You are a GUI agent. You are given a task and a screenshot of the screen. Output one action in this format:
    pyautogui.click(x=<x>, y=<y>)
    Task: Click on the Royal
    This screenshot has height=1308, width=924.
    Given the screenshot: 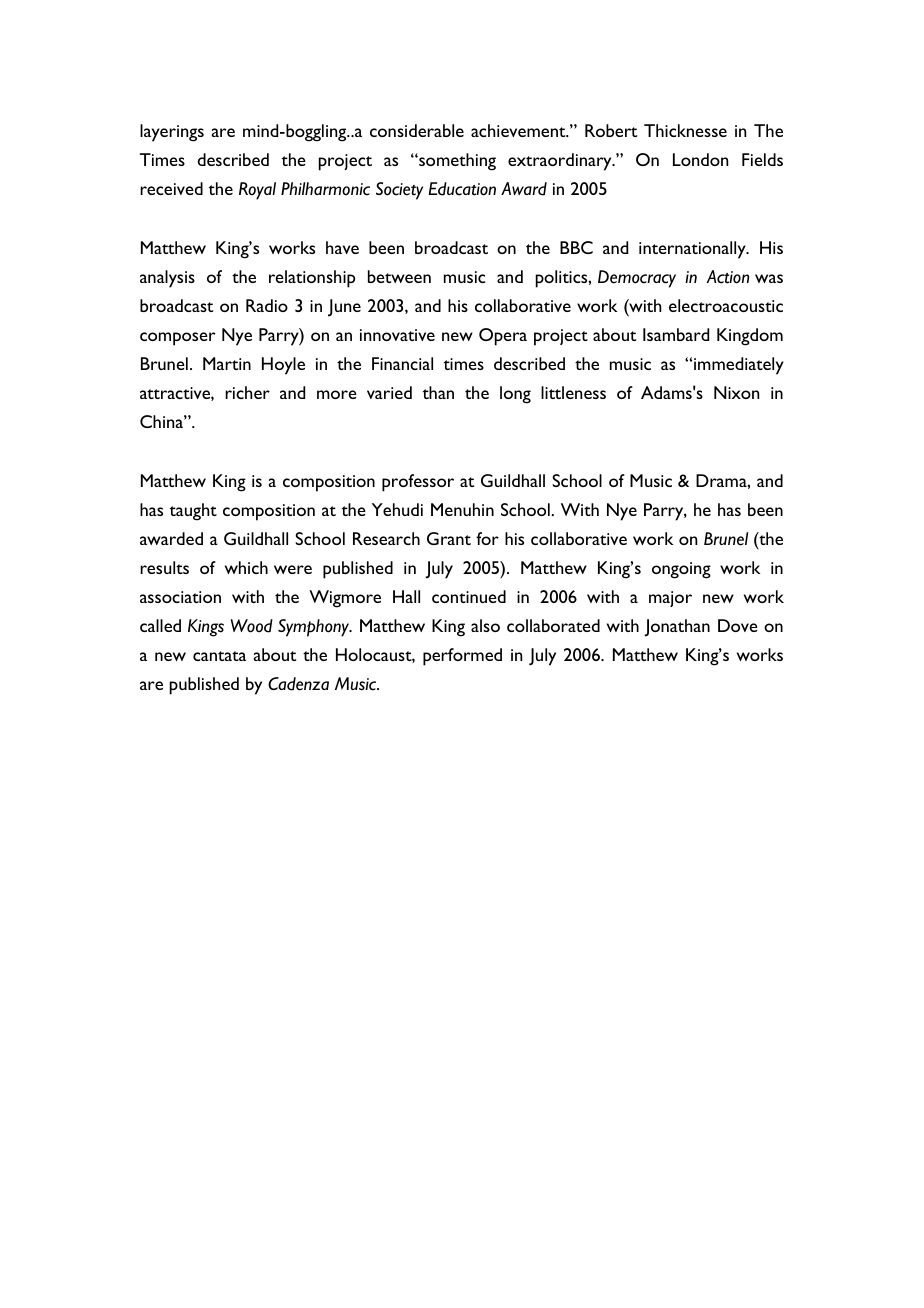 What is the action you would take?
    pyautogui.click(x=257, y=191)
